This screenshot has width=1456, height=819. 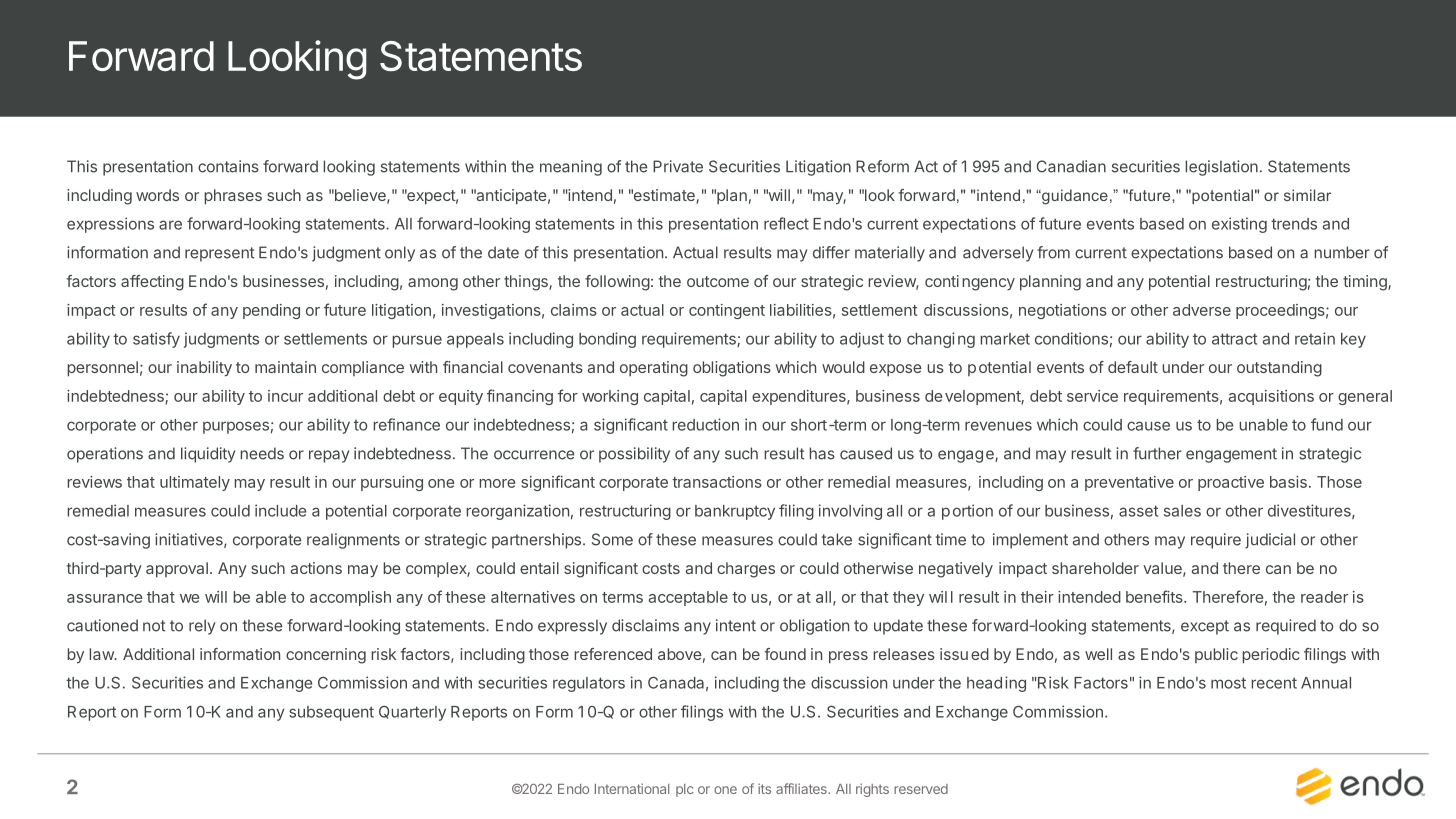 I want to click on phrases, so click(x=233, y=197).
